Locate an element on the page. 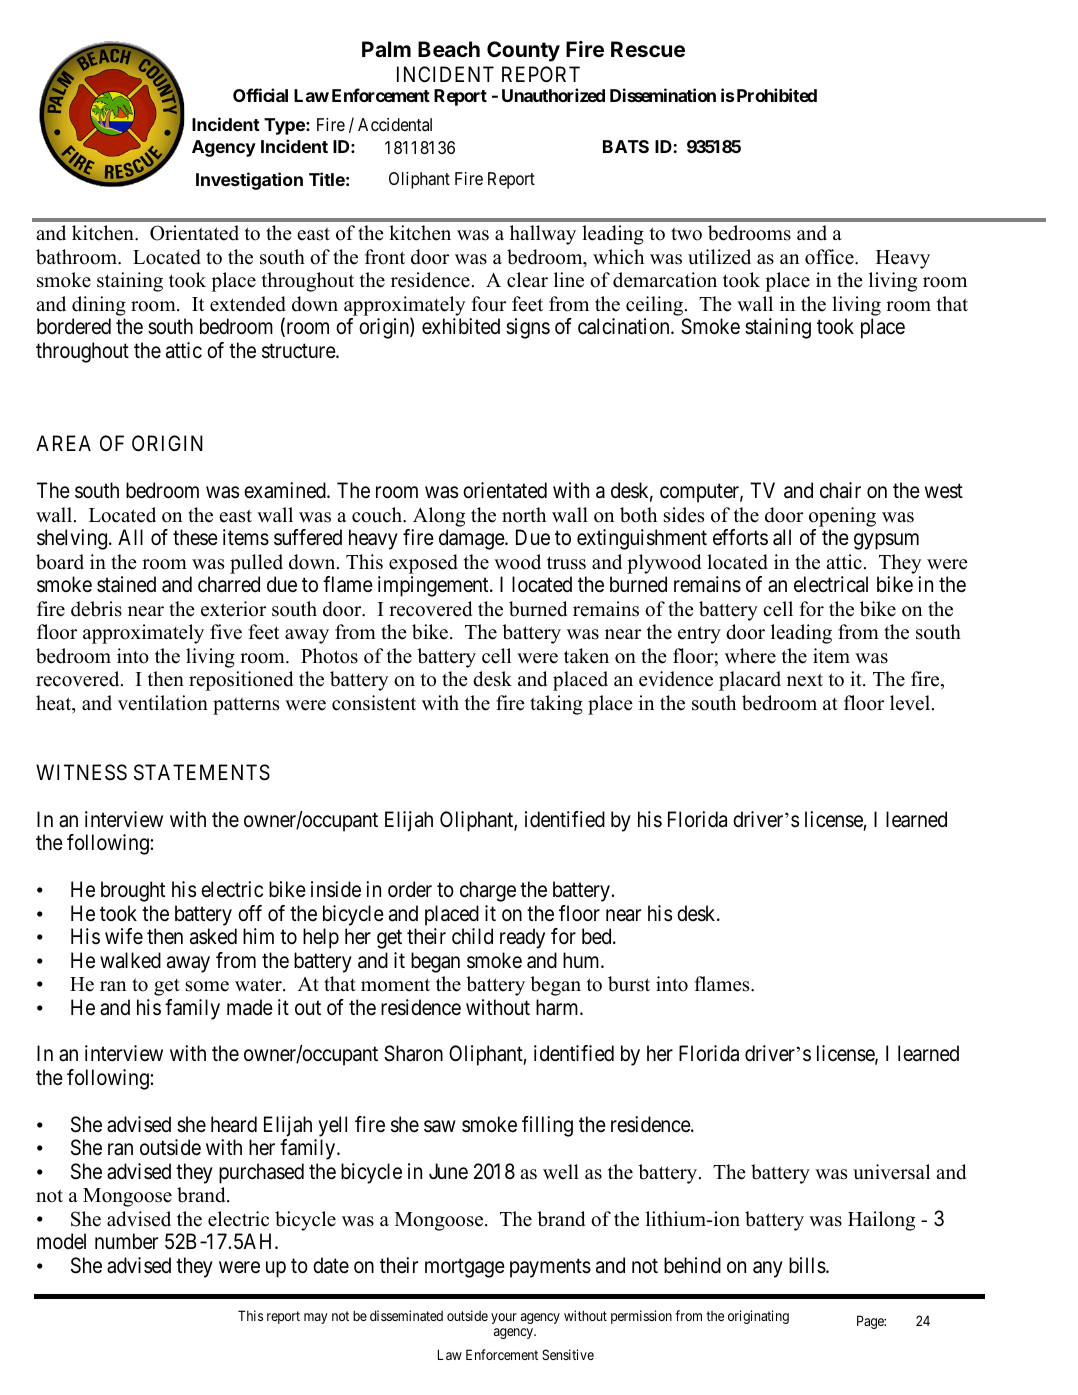  Unauthorized is located at coordinates (553, 95).
